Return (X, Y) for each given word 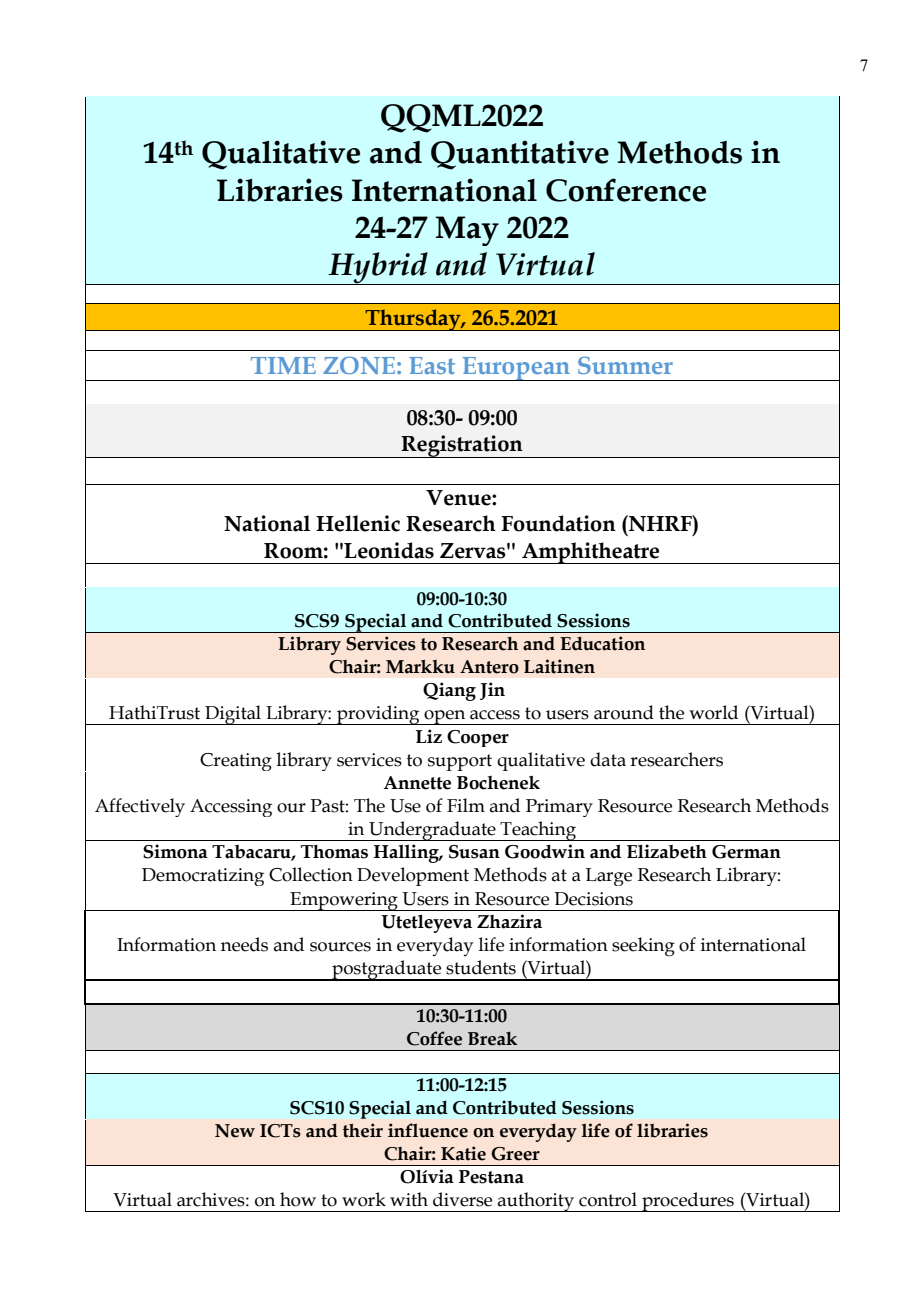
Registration (462, 446)
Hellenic (358, 523)
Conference (626, 190)
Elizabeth (667, 851)
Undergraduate (432, 831)
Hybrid (378, 268)
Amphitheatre (591, 553)
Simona (175, 851)
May (467, 231)
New (235, 1131)
